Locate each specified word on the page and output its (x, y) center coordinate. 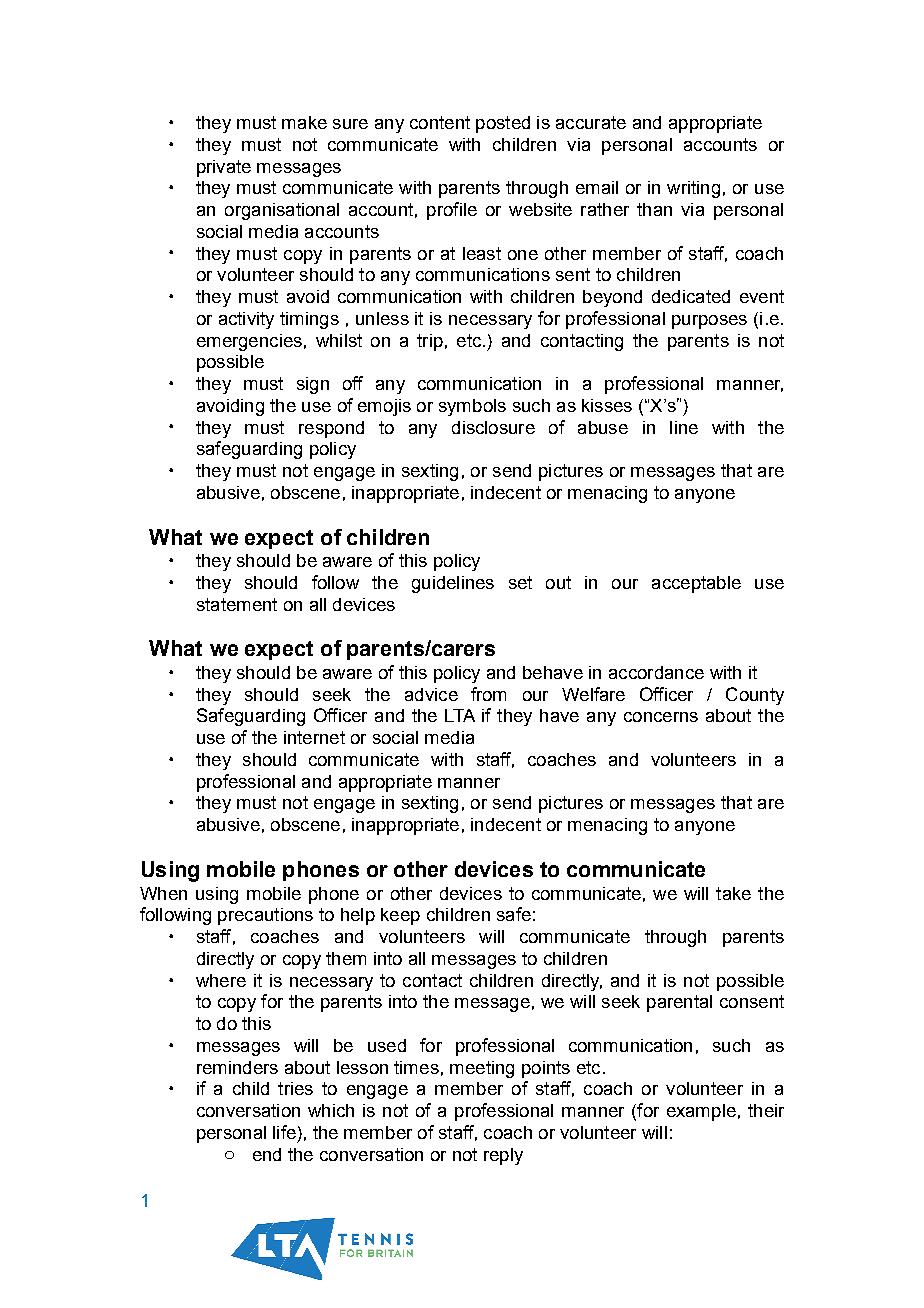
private (224, 168)
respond (331, 429)
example (701, 1112)
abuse (603, 427)
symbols (472, 407)
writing (693, 189)
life (284, 1132)
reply (503, 1156)
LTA (460, 715)
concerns (661, 717)
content (440, 122)
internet (314, 737)
